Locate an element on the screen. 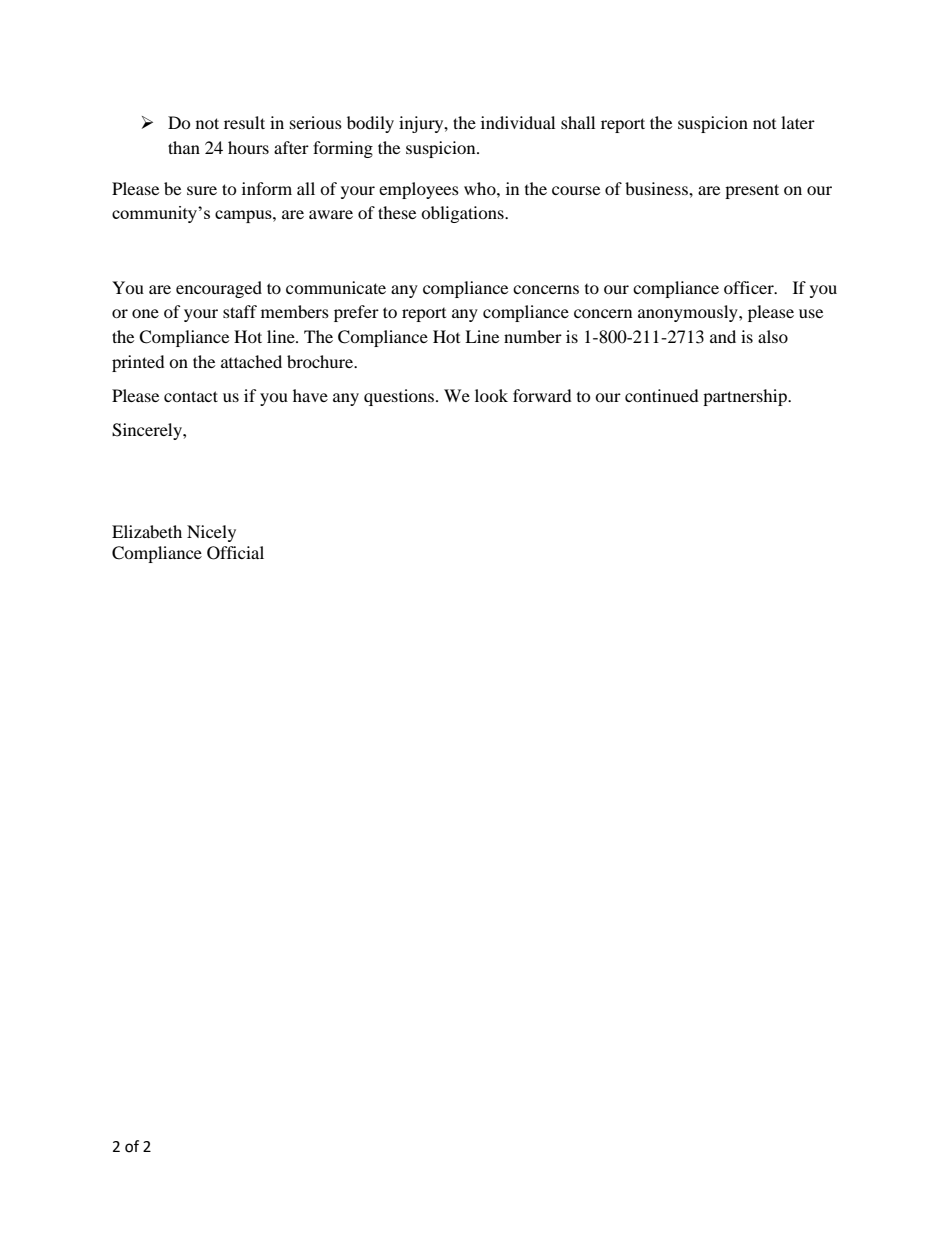  Official is located at coordinates (235, 553).
